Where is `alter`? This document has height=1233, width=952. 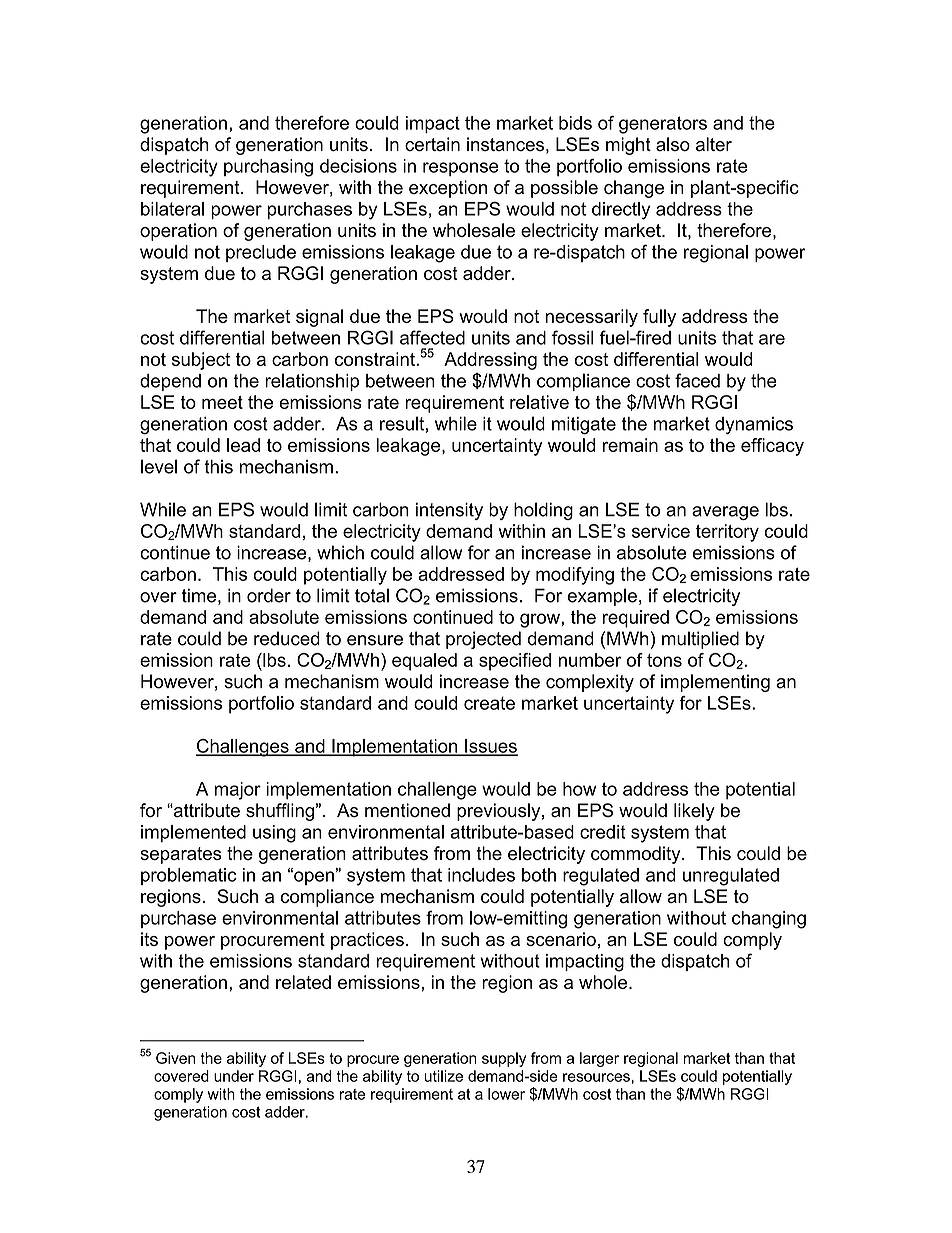
alter is located at coordinates (714, 144).
